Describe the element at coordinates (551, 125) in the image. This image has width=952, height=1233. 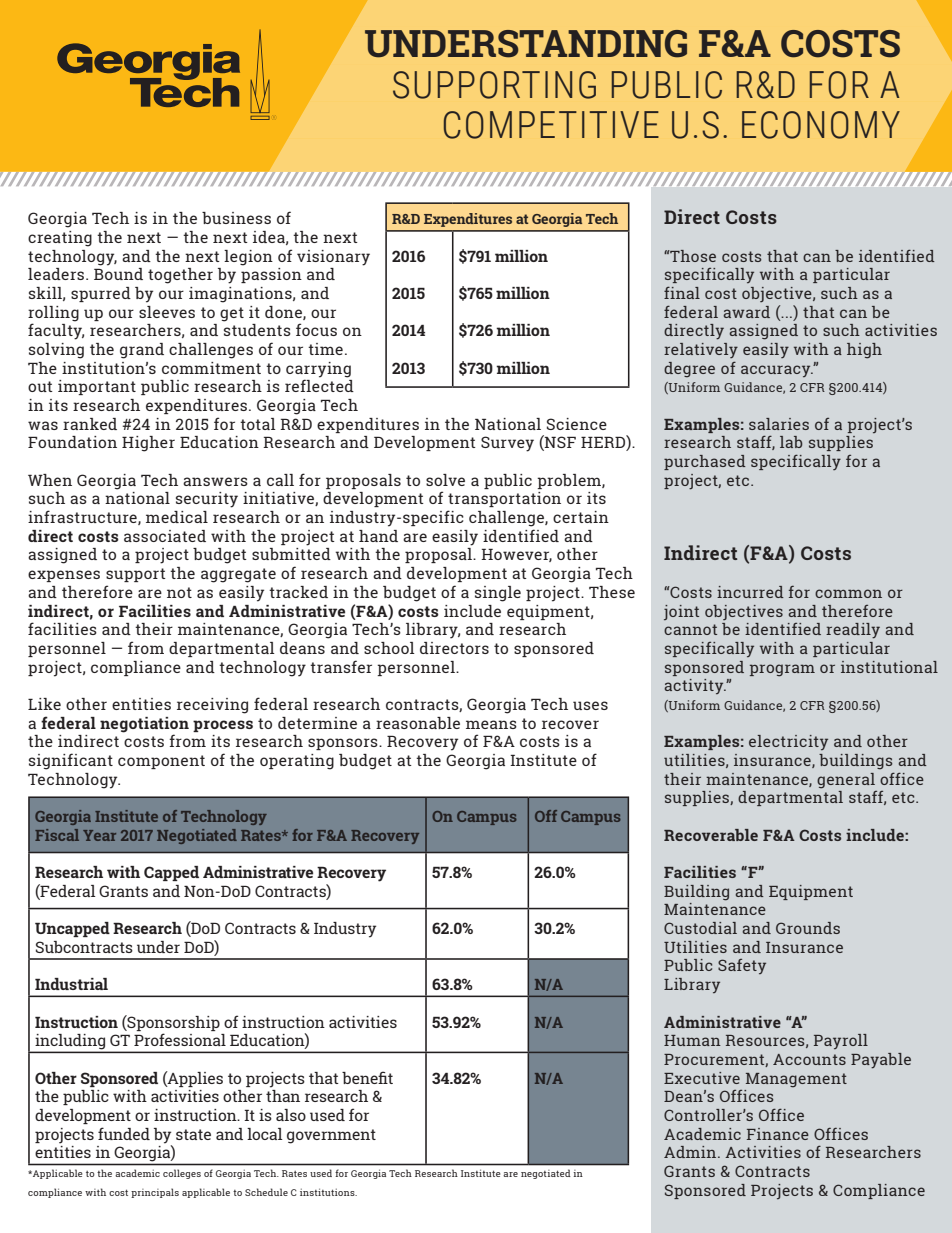
I see `COMPETITIVE` at that location.
